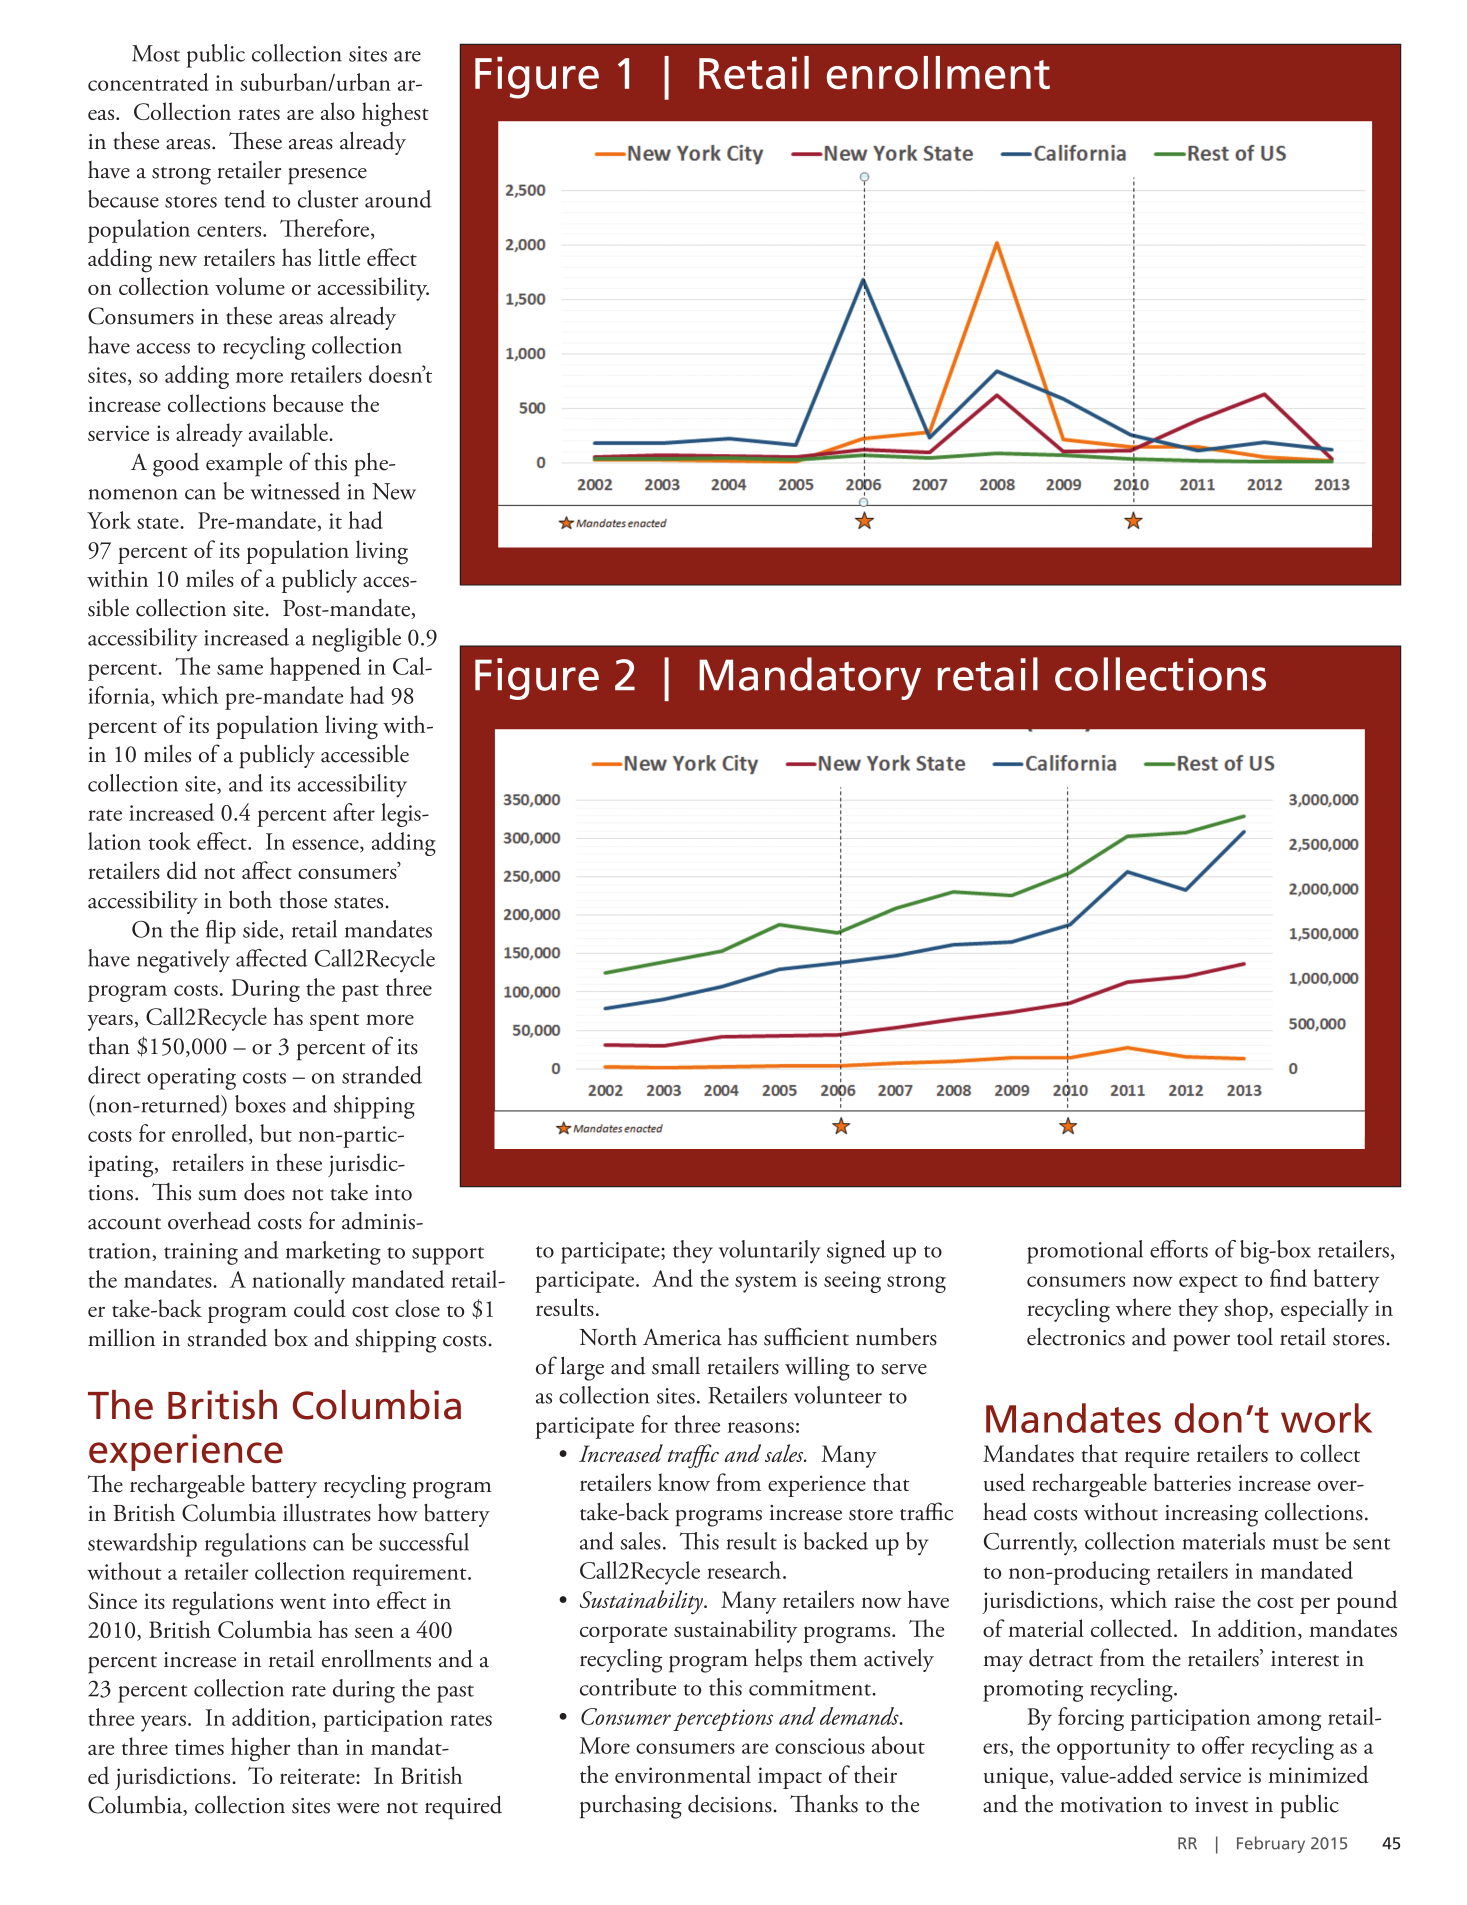  What do you see at coordinates (398, 199) in the image?
I see `around` at bounding box center [398, 199].
